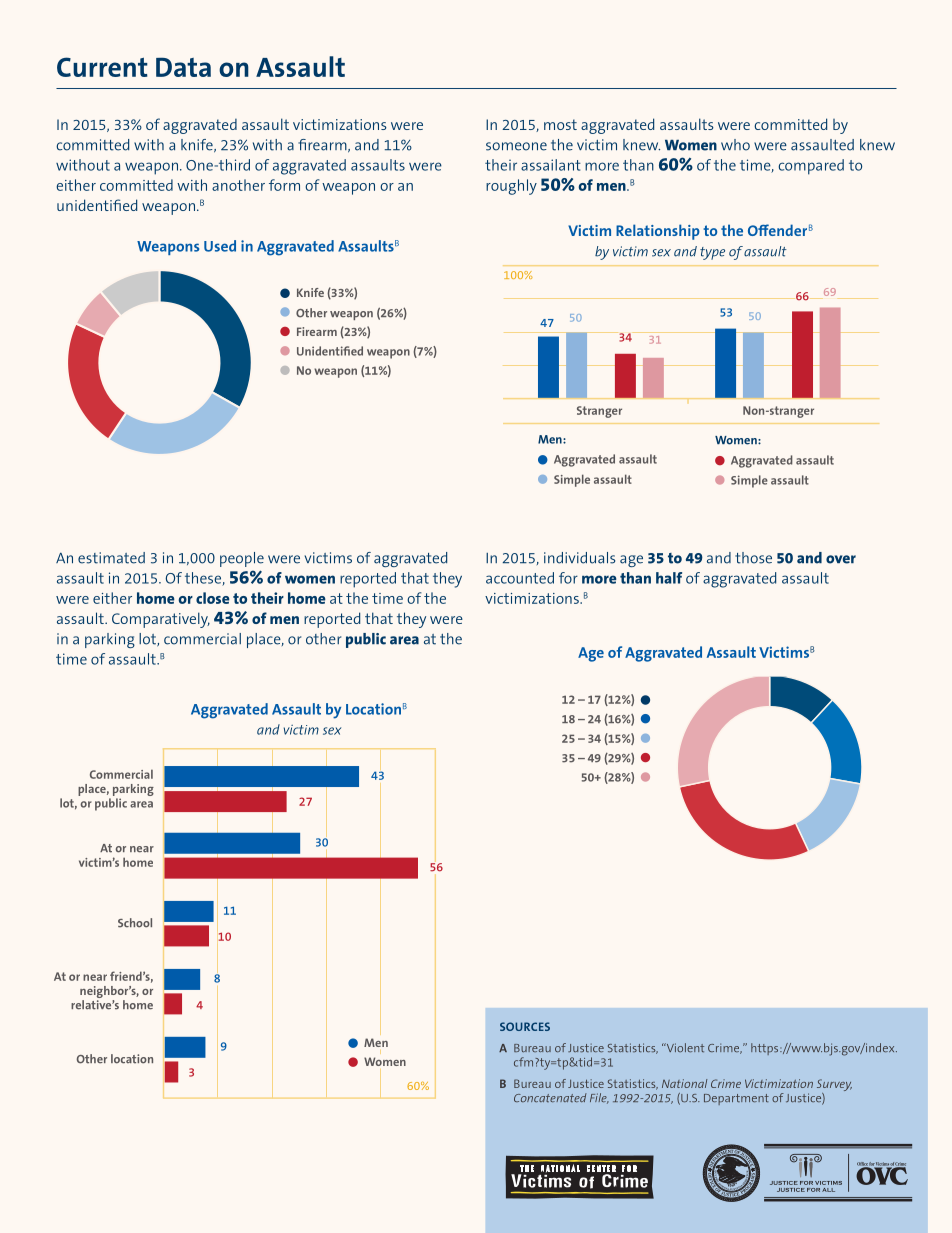  I want to click on Data, so click(183, 67).
